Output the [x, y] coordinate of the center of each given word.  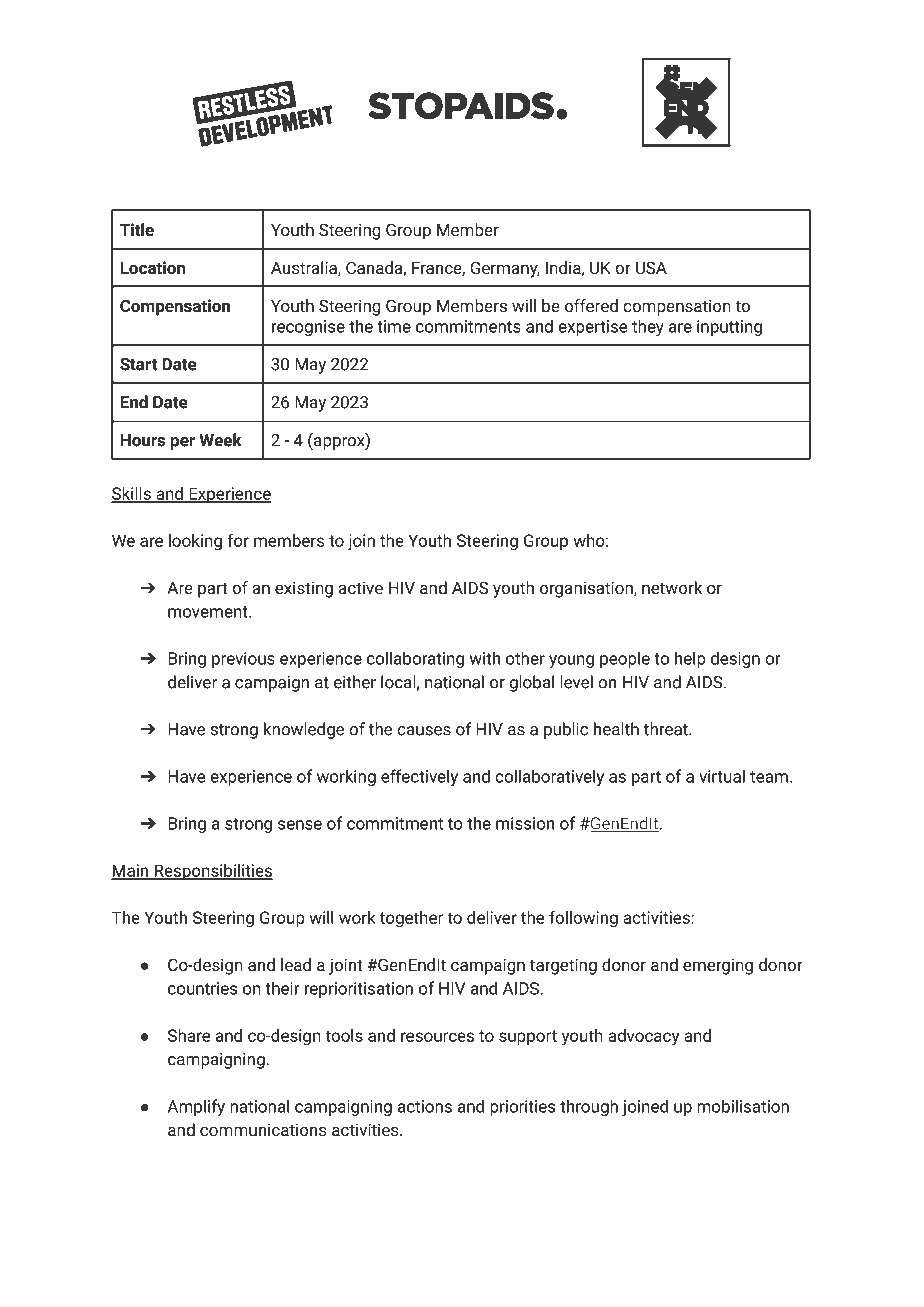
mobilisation [743, 1106]
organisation [587, 589]
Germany [505, 269]
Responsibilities [212, 872]
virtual [722, 776]
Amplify [196, 1107]
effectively [419, 777]
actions [425, 1106]
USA [651, 267]
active [361, 587]
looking [195, 542]
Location [153, 267]
